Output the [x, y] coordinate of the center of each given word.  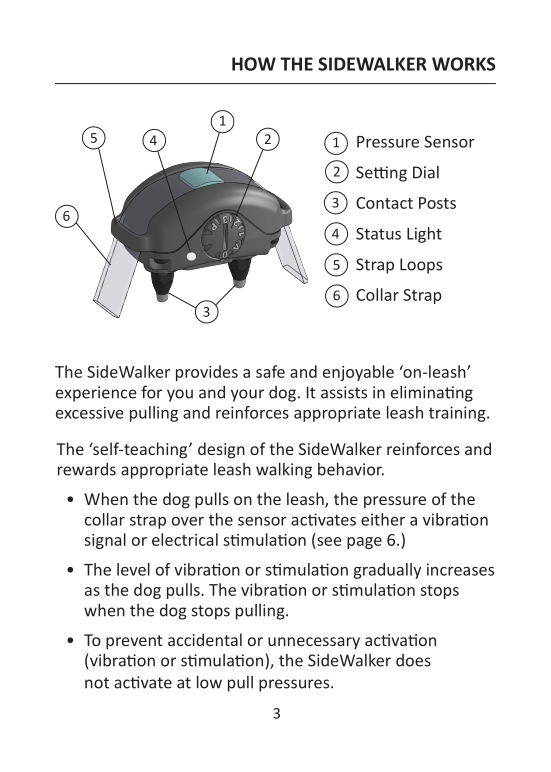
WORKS [464, 64]
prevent [134, 642]
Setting [381, 174]
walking [284, 470]
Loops [421, 266]
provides [207, 373]
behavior [351, 469]
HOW [254, 64]
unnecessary [314, 643]
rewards [87, 469]
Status [378, 233]
